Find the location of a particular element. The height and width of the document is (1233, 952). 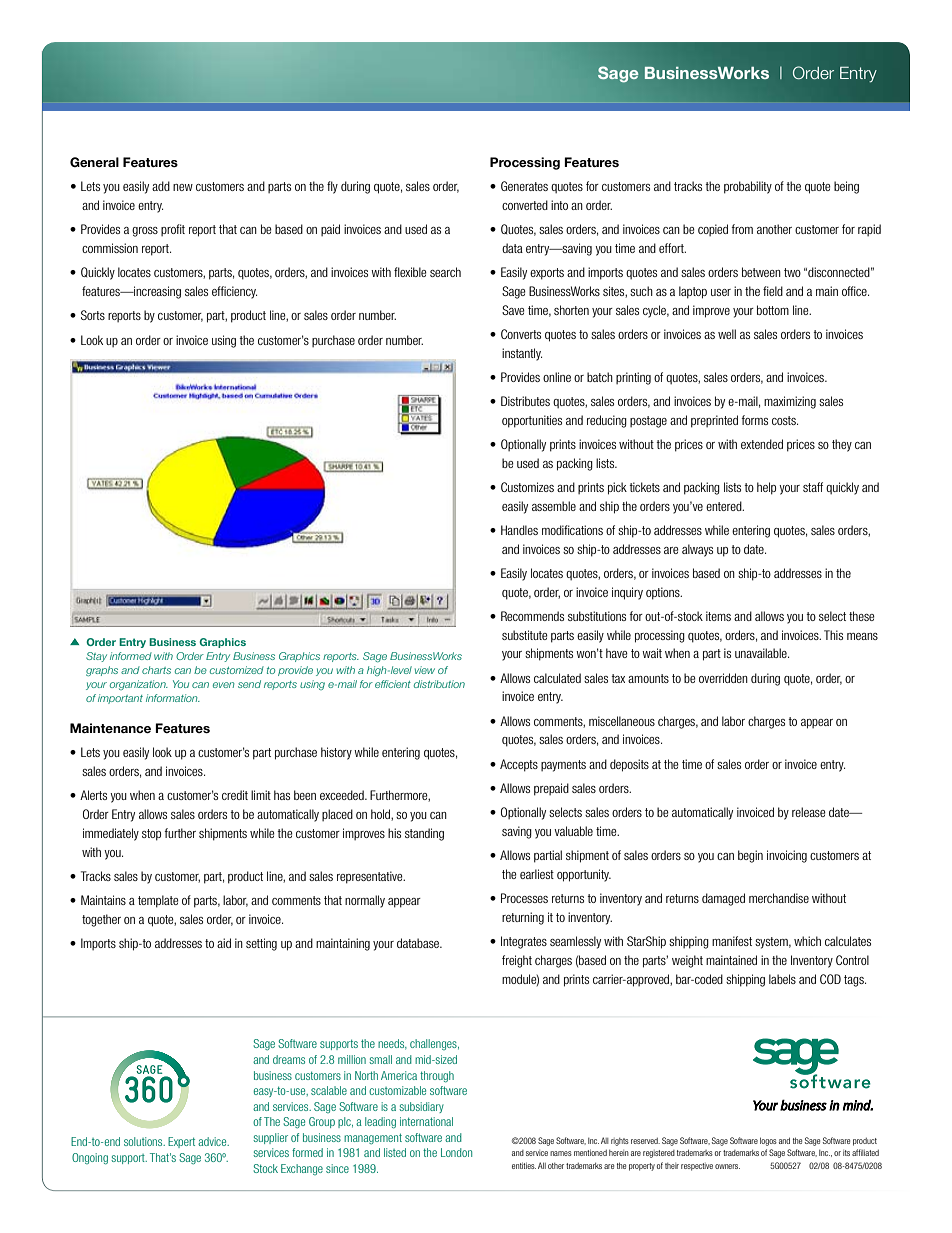

merchandise is located at coordinates (779, 898).
